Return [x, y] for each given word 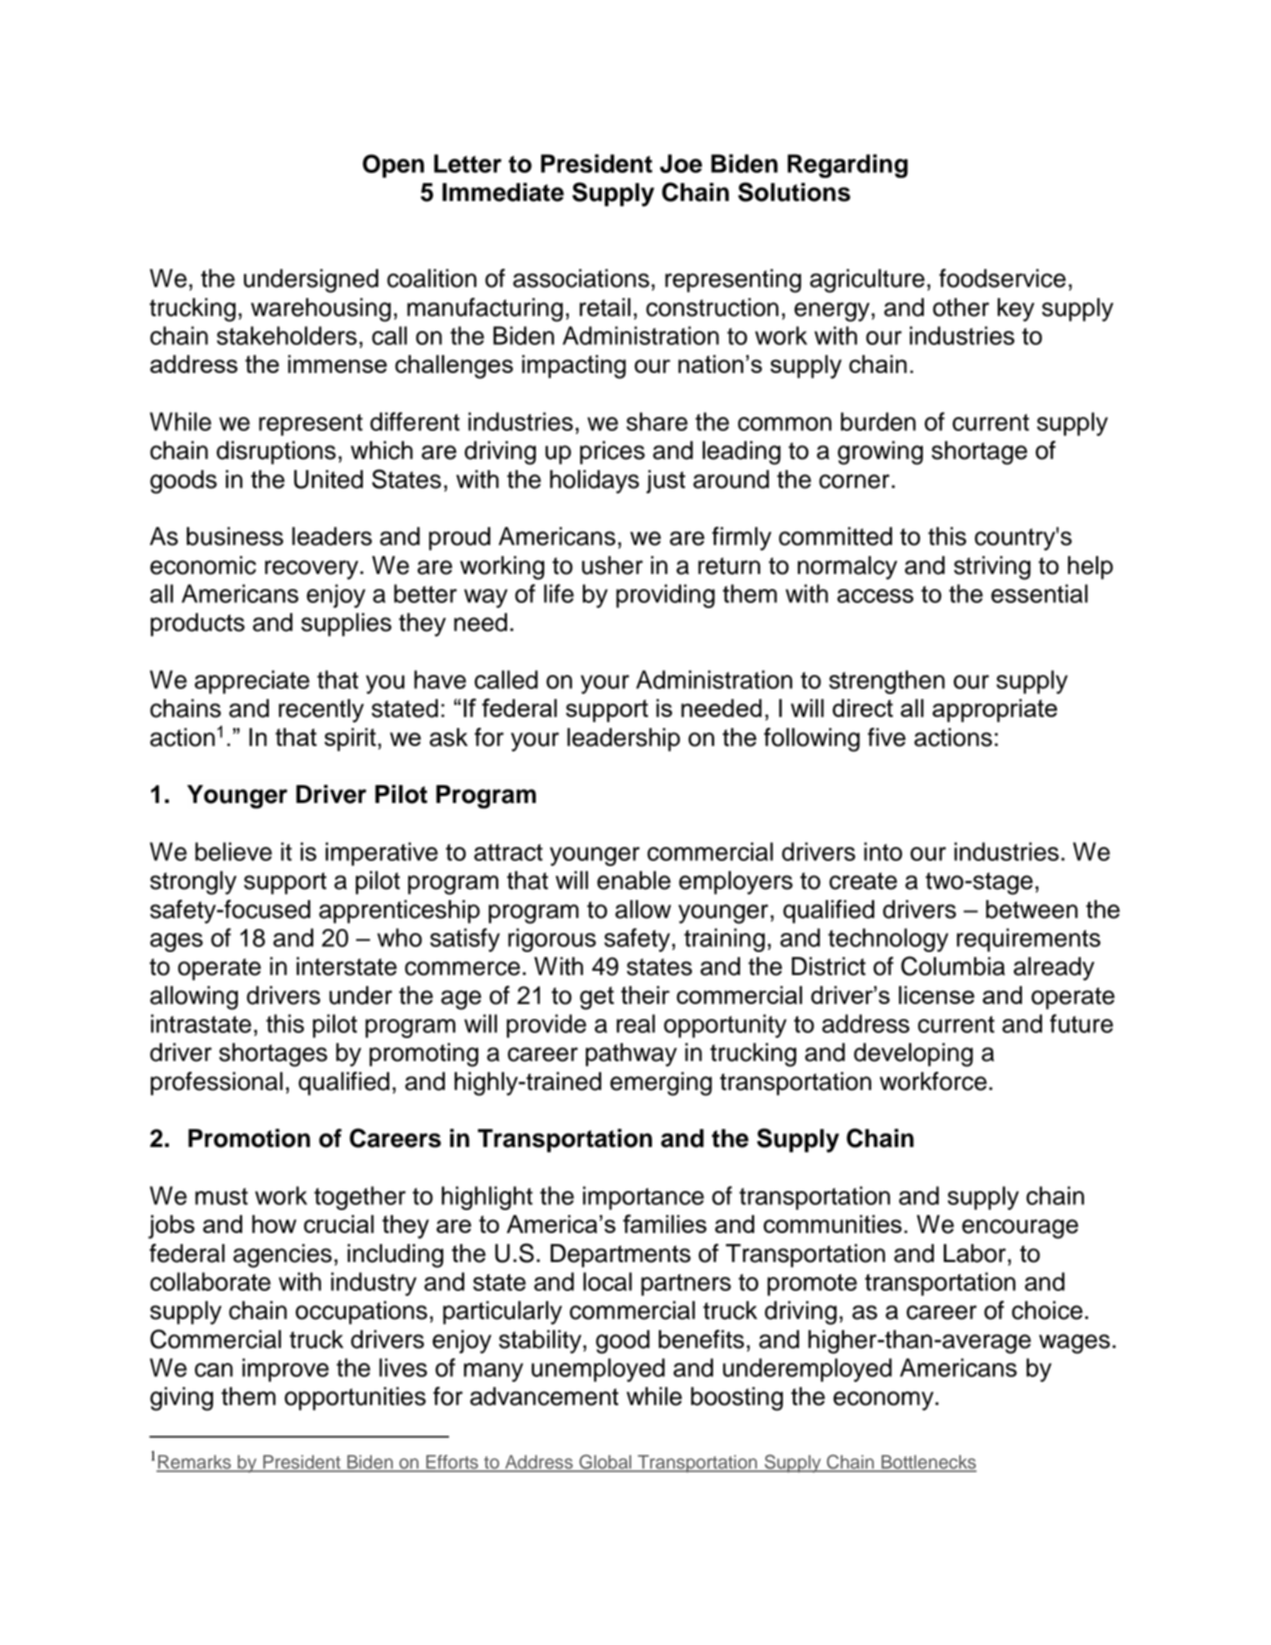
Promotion [249, 1138]
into [883, 851]
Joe [681, 163]
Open [393, 166]
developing [913, 1055]
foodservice [1002, 278]
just [665, 482]
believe [233, 851]
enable [634, 880]
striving [992, 568]
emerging [661, 1084]
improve [285, 1370]
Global [605, 1463]
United [328, 479]
